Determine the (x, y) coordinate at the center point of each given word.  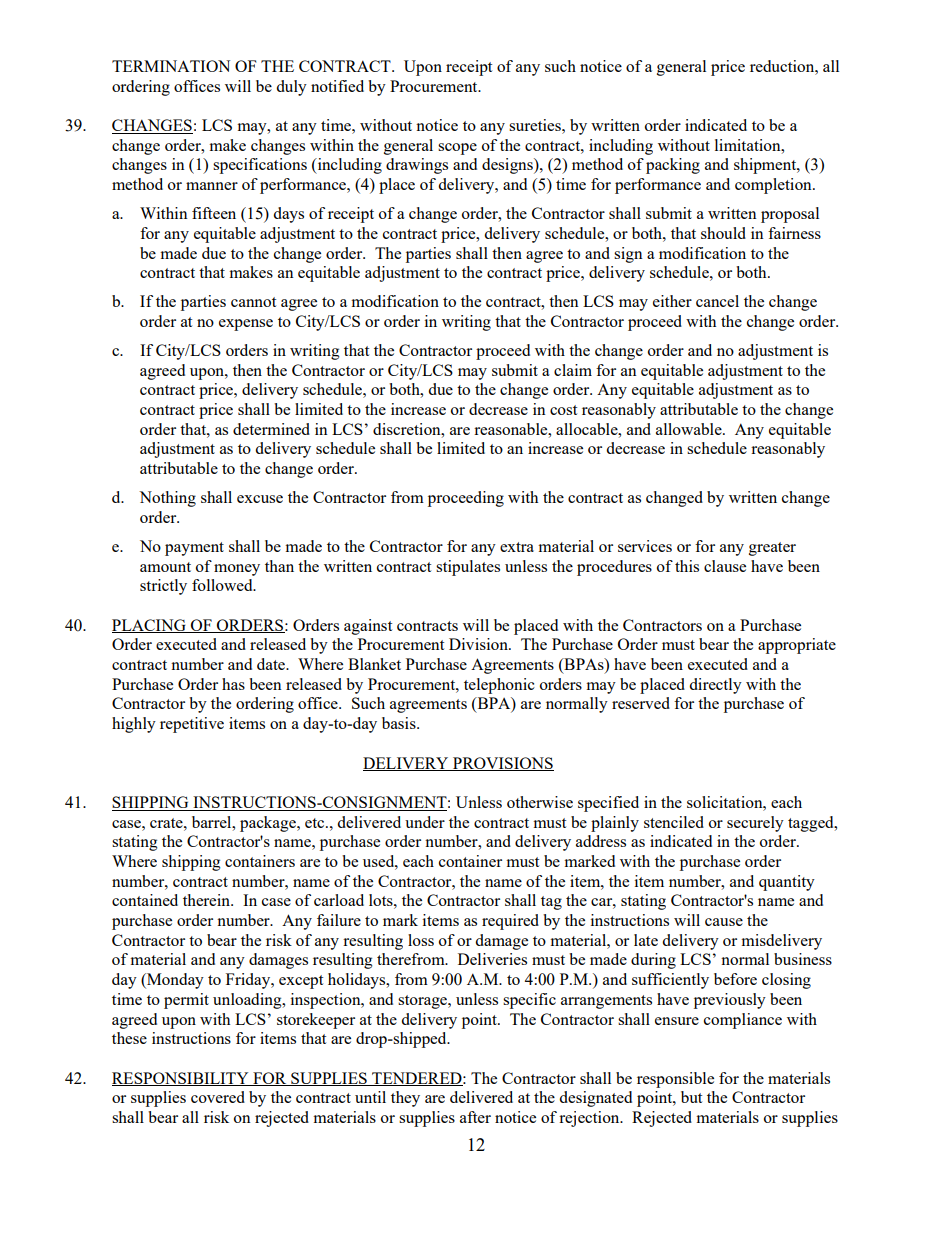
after (475, 1117)
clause (725, 566)
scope (457, 149)
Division (479, 644)
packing (673, 166)
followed (223, 585)
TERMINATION (171, 66)
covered (218, 1097)
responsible (675, 1080)
